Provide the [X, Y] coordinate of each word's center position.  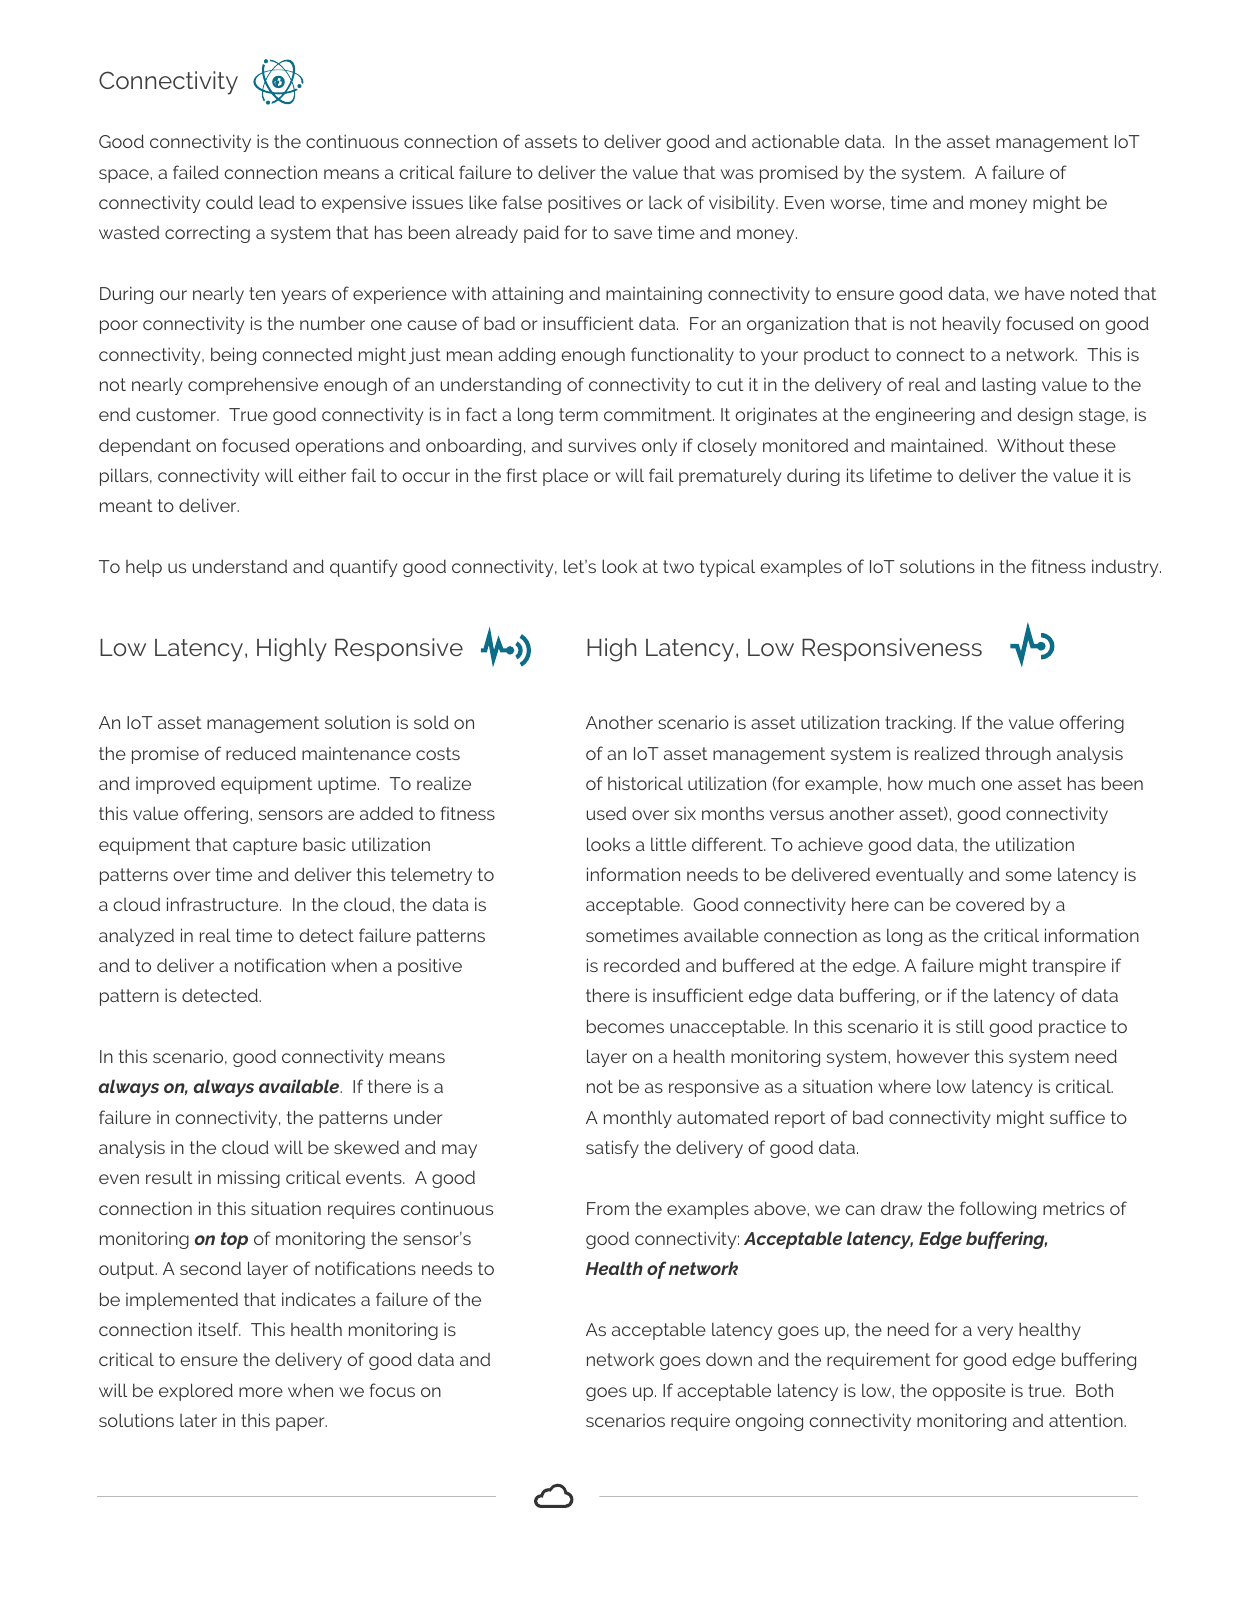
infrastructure [224, 904]
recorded [642, 965]
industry [1126, 568]
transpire [1069, 967]
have [1045, 293]
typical [727, 568]
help [144, 568]
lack [665, 202]
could [229, 202]
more [261, 1392]
